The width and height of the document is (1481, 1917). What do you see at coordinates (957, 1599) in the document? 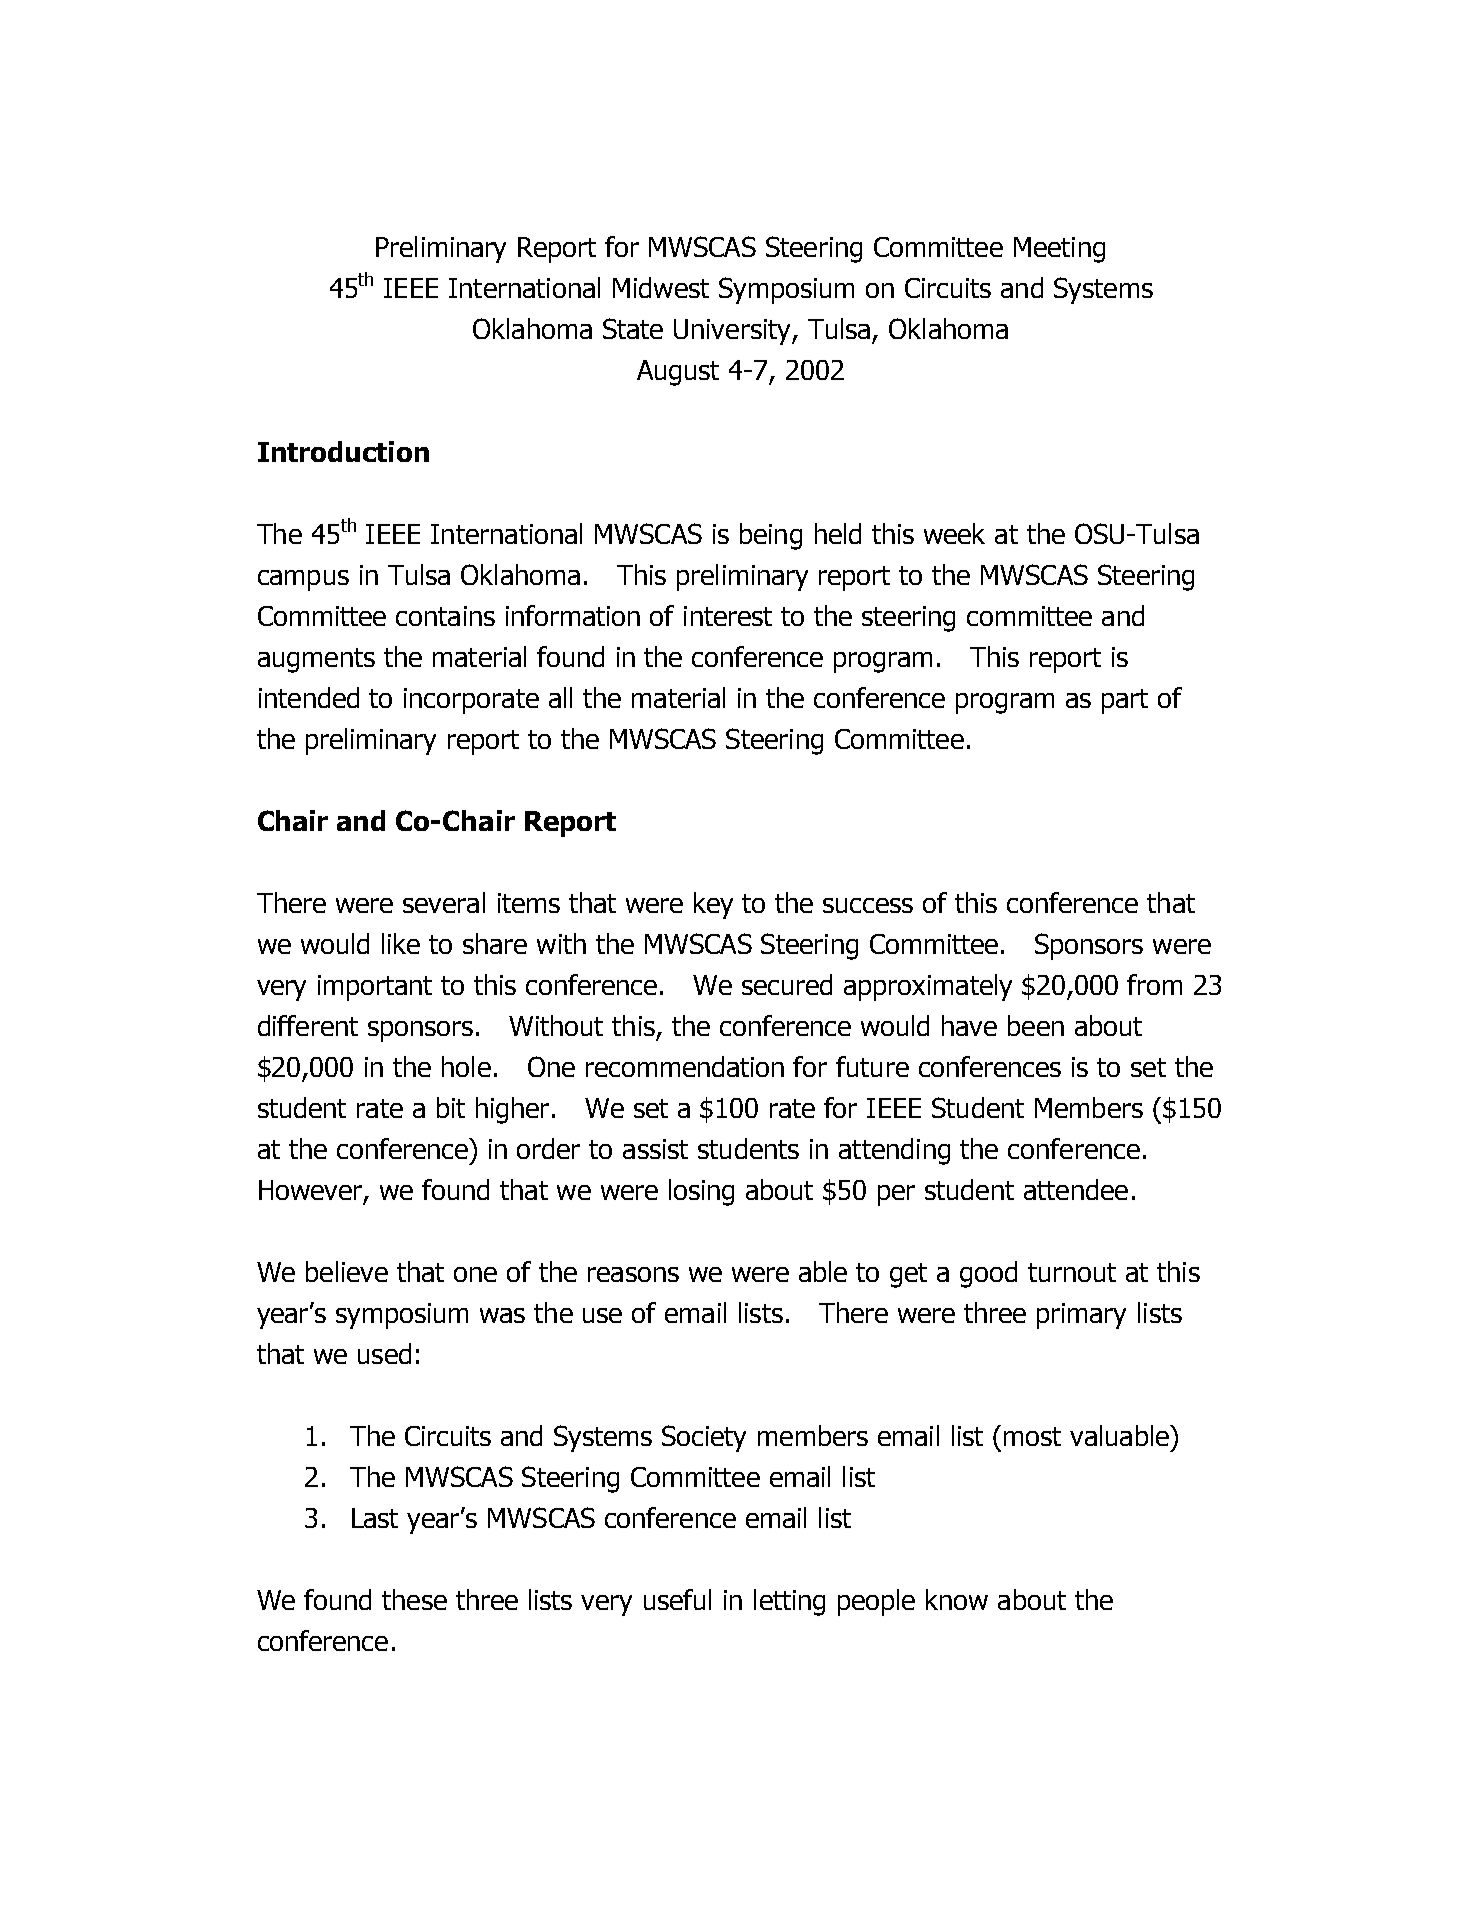
I see `know` at bounding box center [957, 1599].
